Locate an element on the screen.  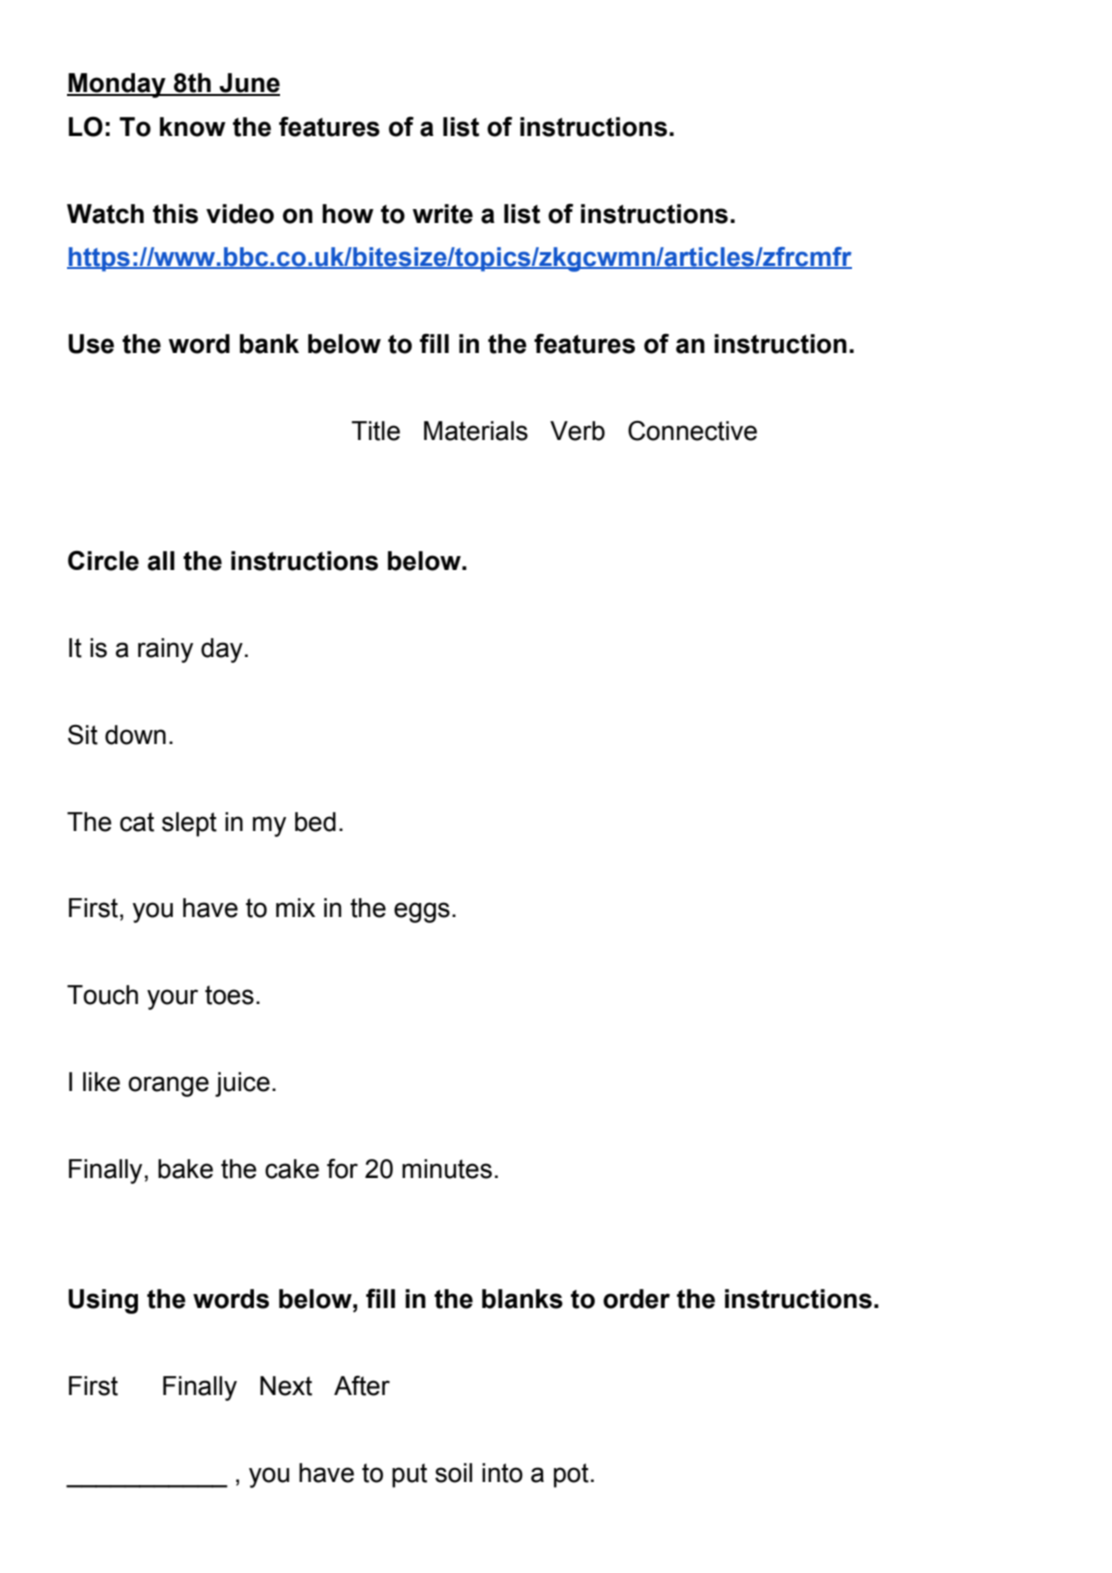
eggs is located at coordinates (422, 912).
